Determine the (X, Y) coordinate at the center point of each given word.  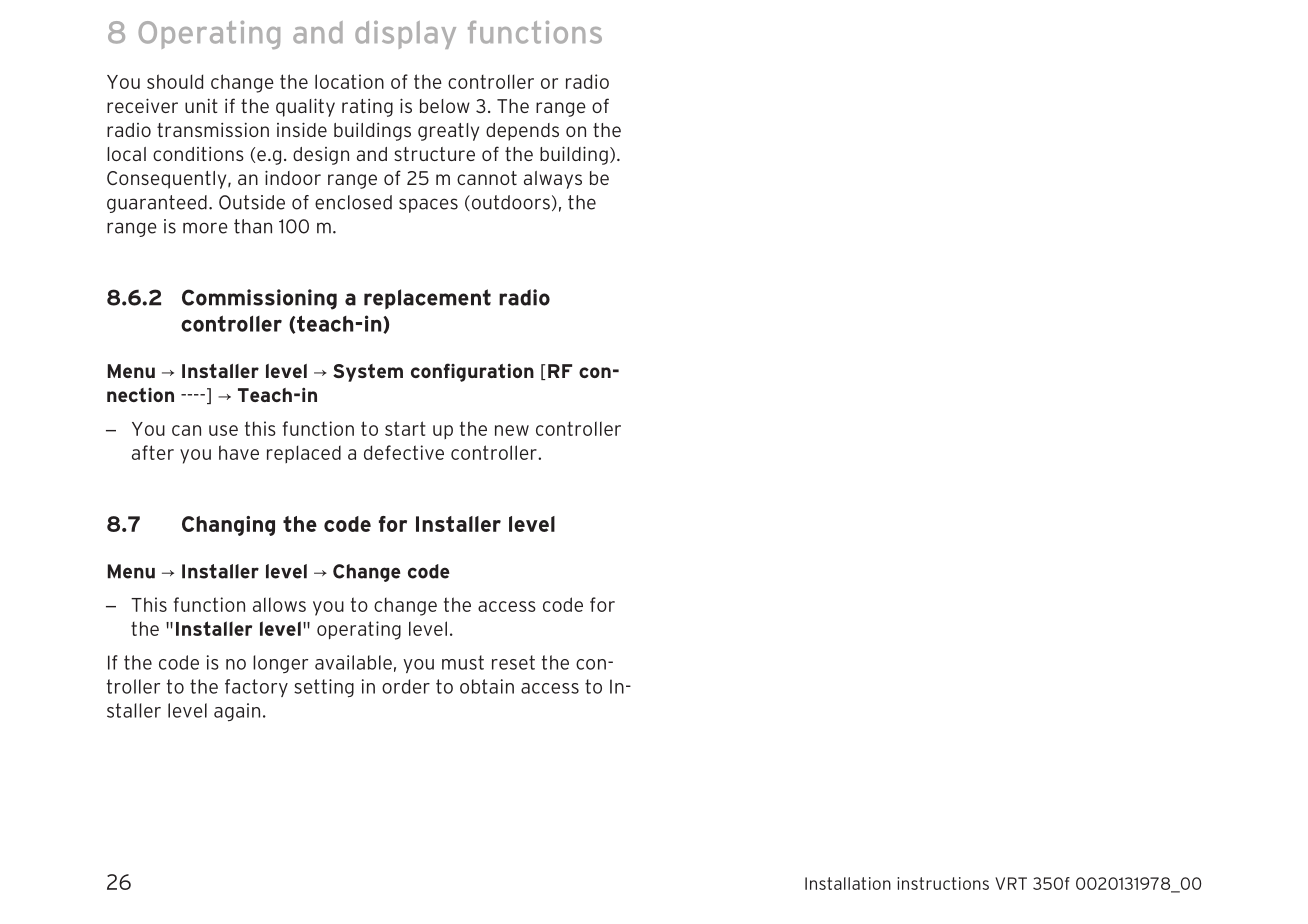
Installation (848, 883)
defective (404, 452)
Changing (228, 526)
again (237, 712)
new (512, 430)
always (553, 180)
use (223, 430)
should (175, 81)
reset (513, 662)
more (205, 228)
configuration (472, 372)
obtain (487, 686)
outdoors (509, 203)
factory (256, 688)
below (445, 106)
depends (522, 132)
